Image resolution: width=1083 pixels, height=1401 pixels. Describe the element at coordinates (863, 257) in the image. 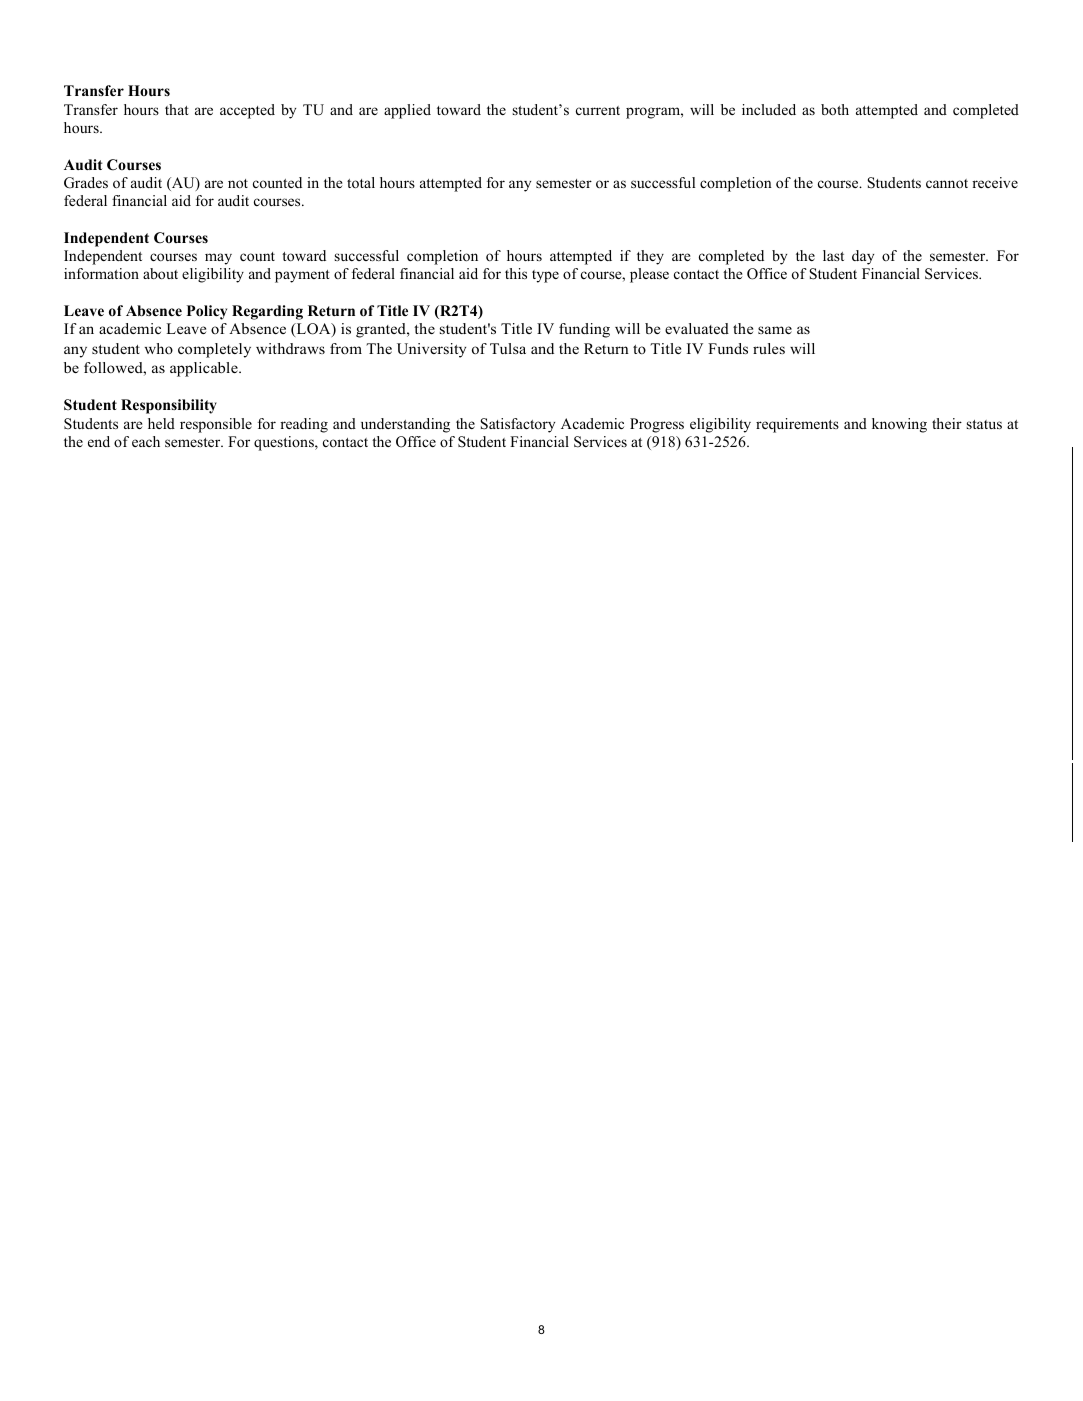

I see `day` at that location.
